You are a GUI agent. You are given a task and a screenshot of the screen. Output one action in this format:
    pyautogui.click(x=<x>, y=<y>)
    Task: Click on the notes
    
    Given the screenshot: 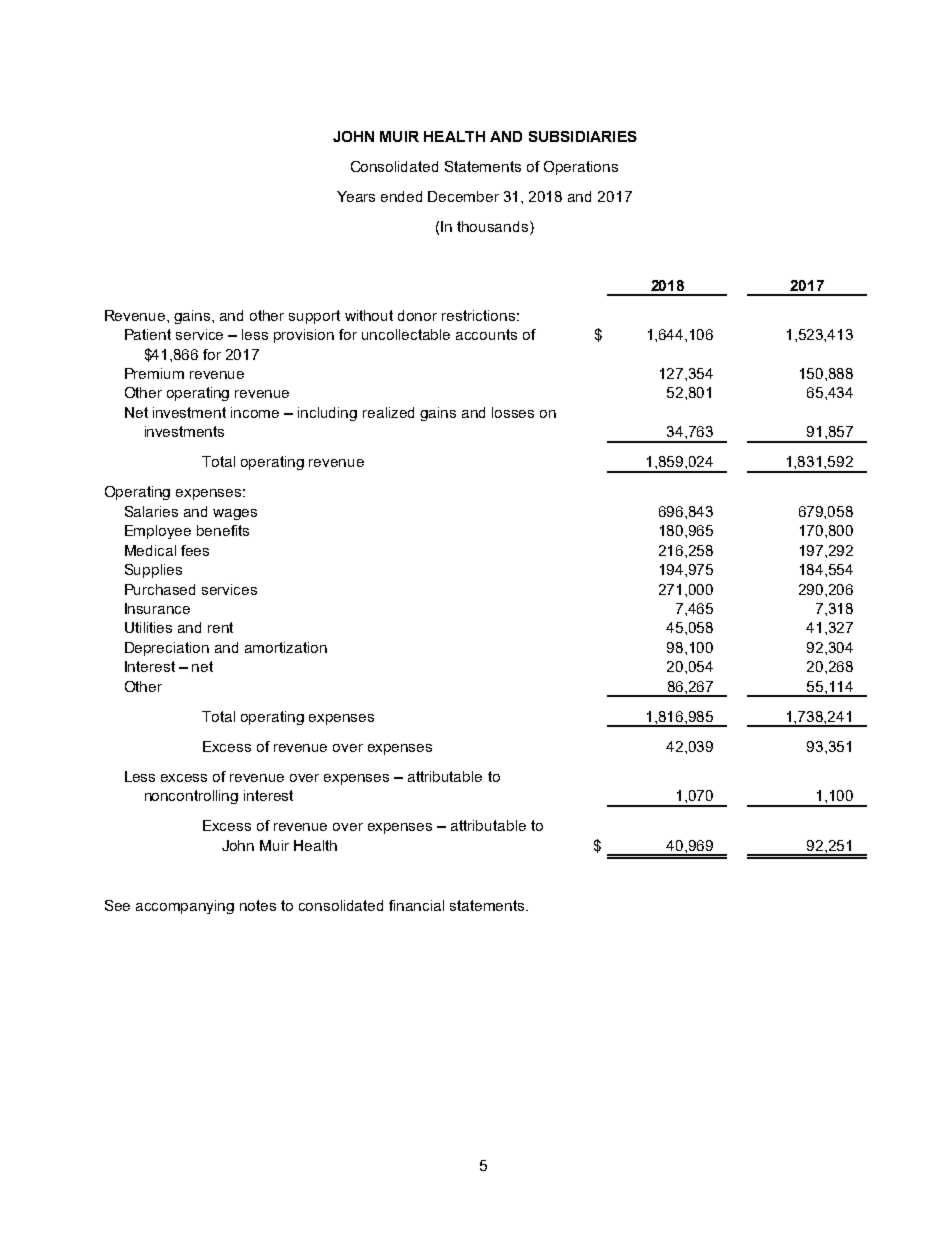 What is the action you would take?
    pyautogui.click(x=258, y=905)
